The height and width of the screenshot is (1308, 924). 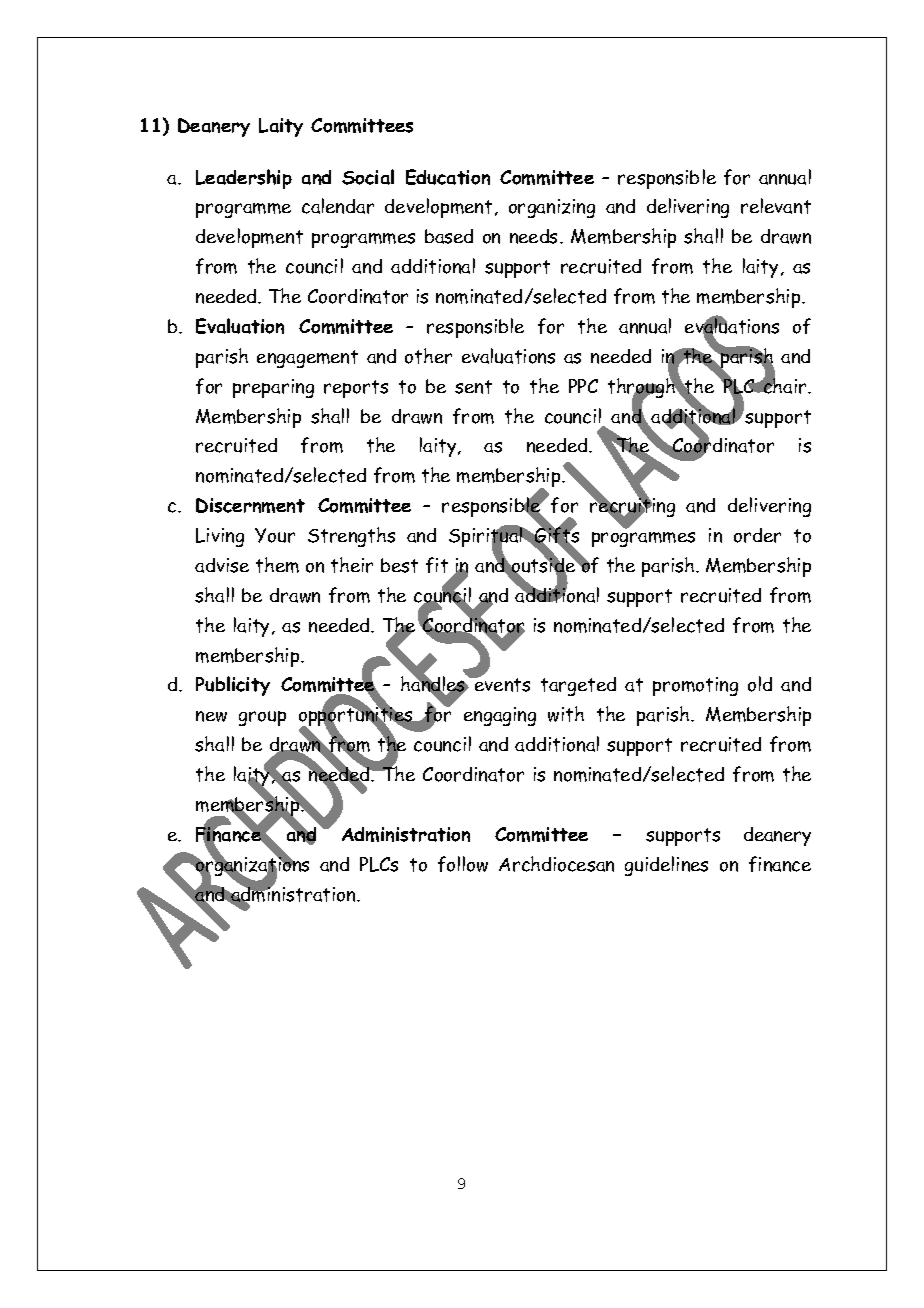 I want to click on Education, so click(x=448, y=177).
